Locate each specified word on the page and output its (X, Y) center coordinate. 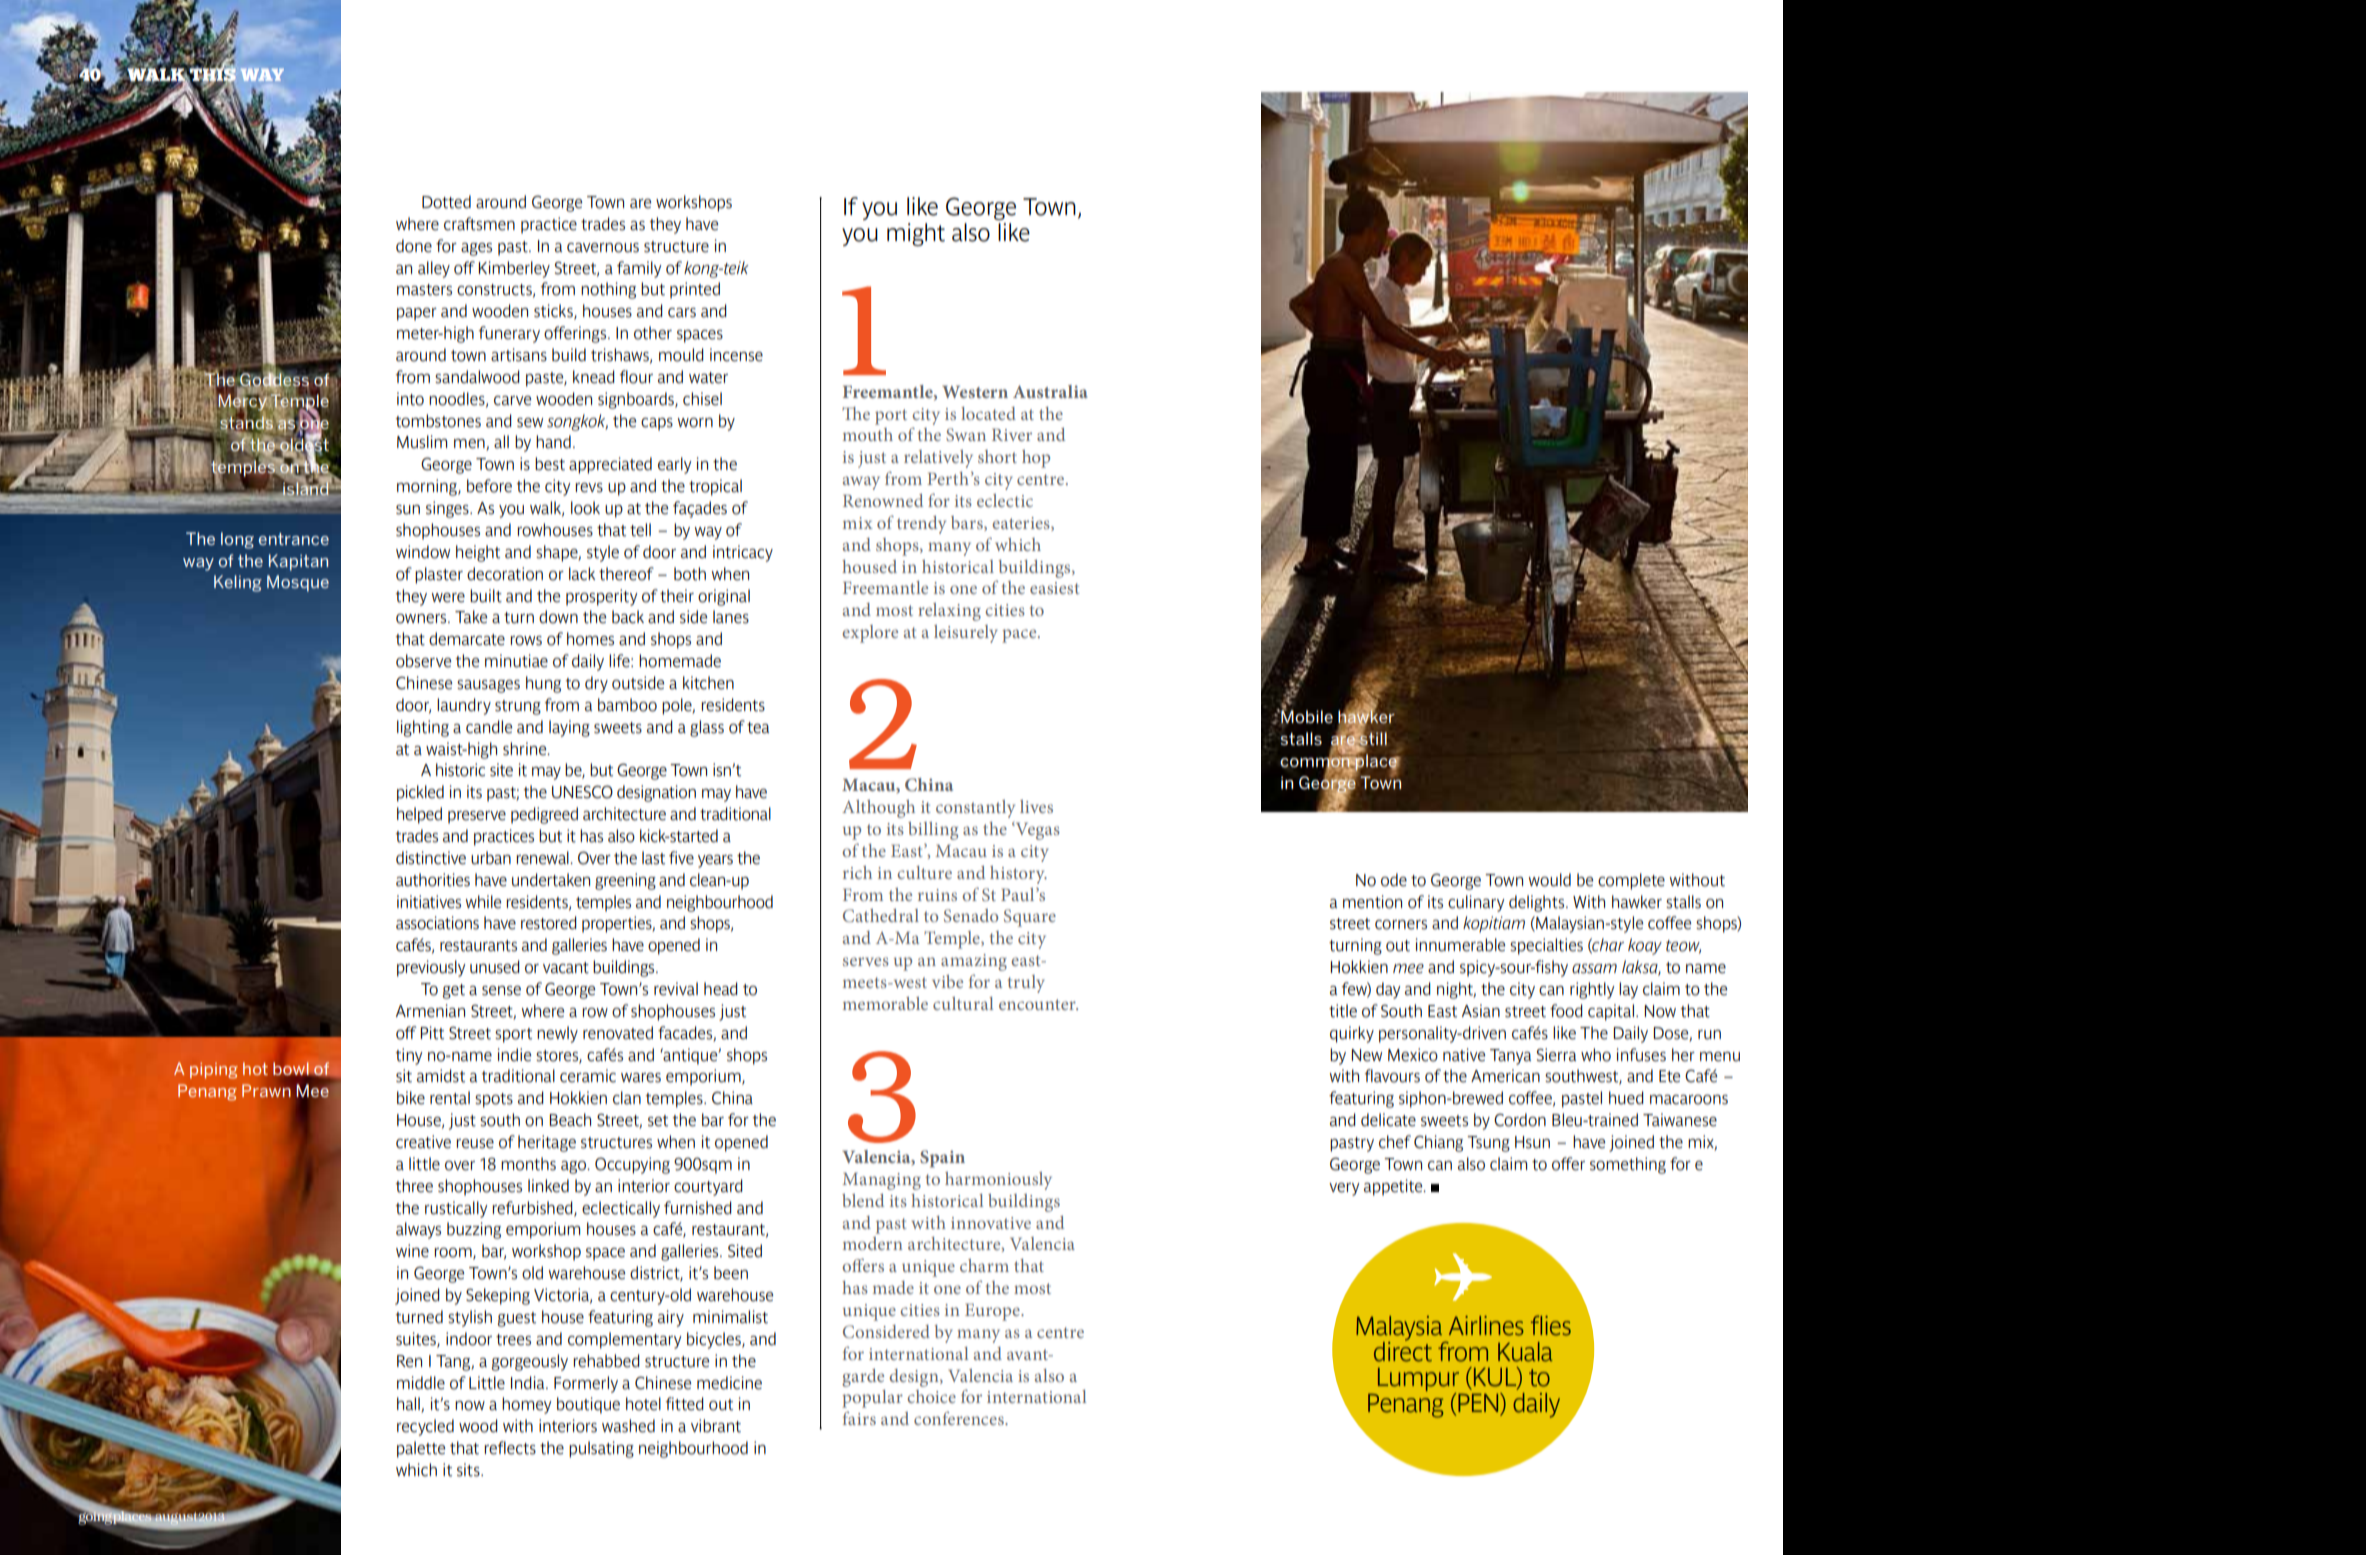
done (414, 246)
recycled (425, 1427)
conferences (960, 1418)
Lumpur (1418, 1381)
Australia (1050, 391)
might (916, 234)
